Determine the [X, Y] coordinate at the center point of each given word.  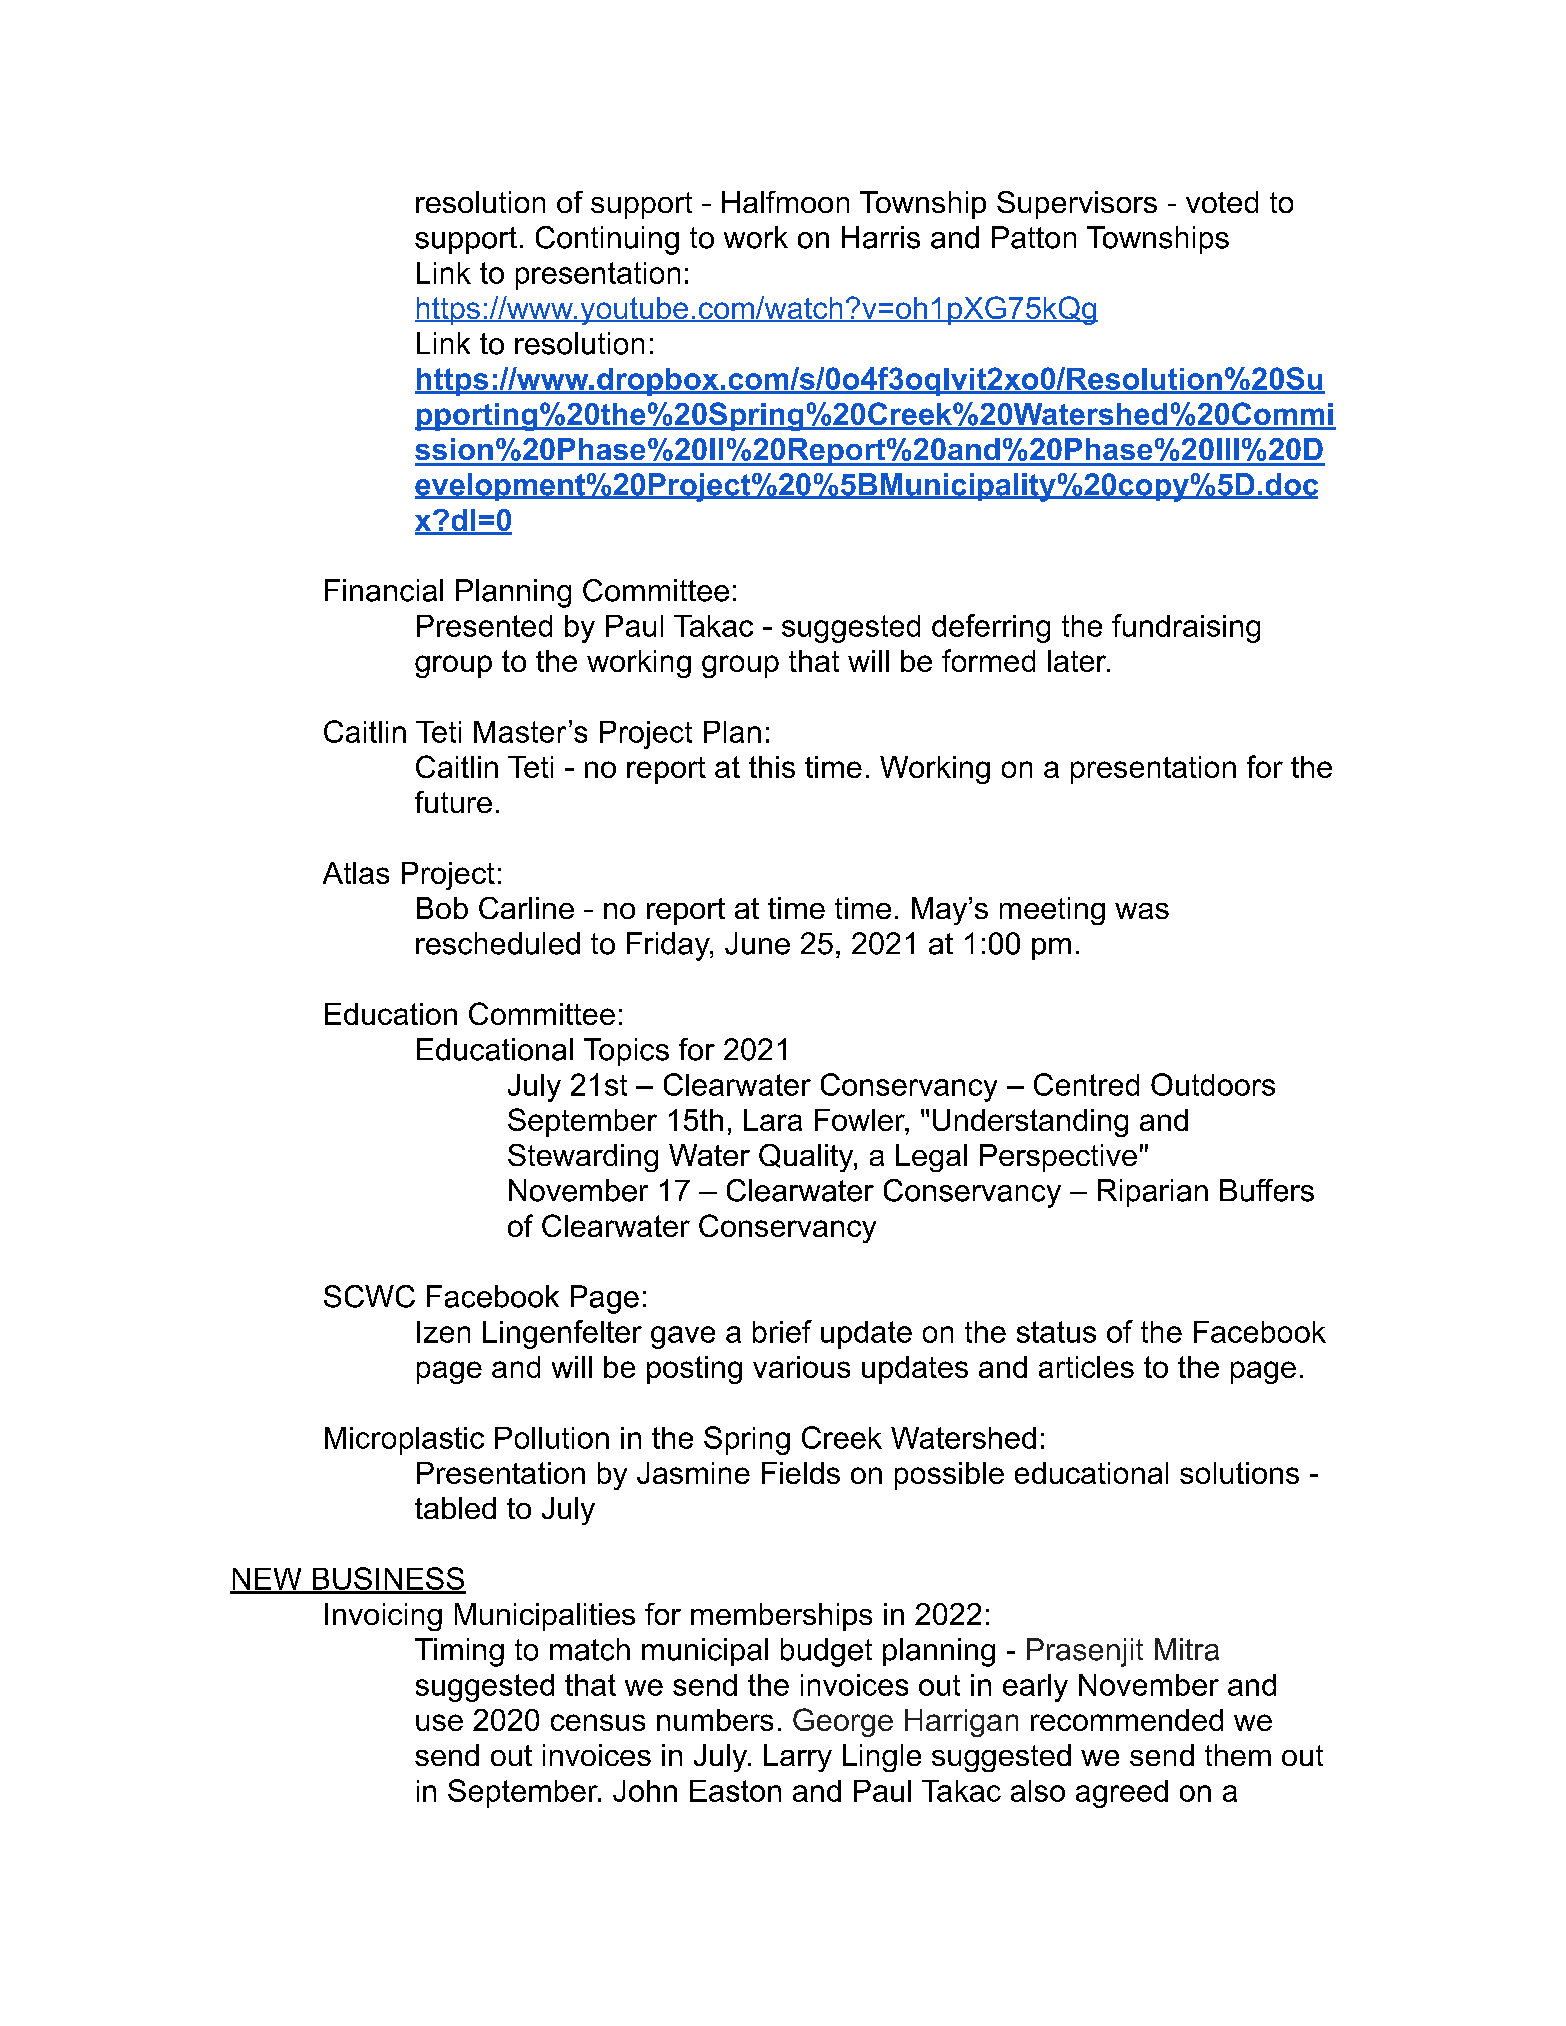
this [772, 767]
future [453, 802]
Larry [798, 1758]
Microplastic [404, 1441]
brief [782, 1331]
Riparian [1153, 1193]
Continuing [607, 240]
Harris [881, 237]
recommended [1127, 1720]
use [439, 1722]
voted [1222, 202]
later [1078, 661]
